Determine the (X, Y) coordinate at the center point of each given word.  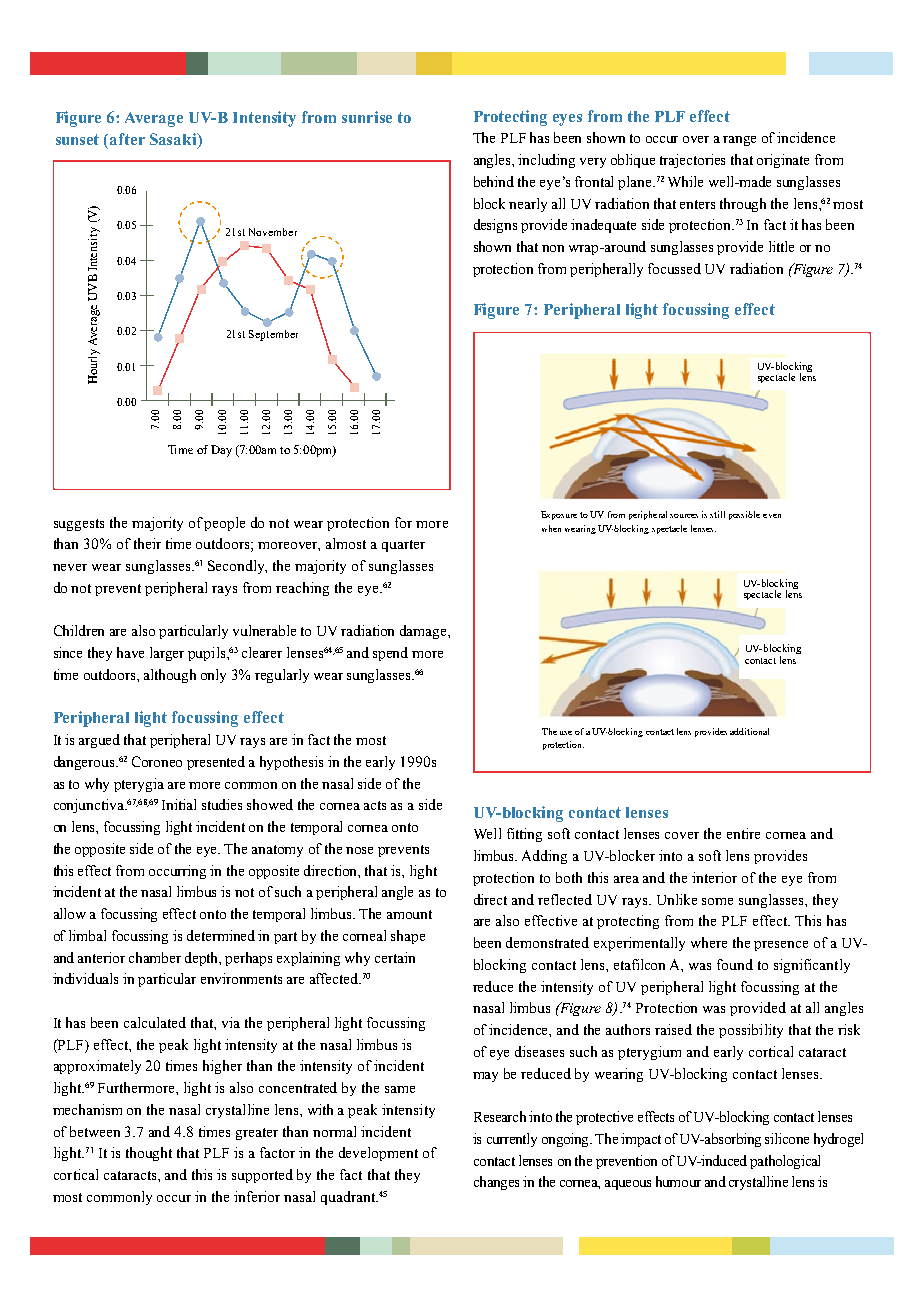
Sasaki (174, 140)
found (735, 964)
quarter (403, 546)
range (739, 141)
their (147, 543)
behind (494, 181)
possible (744, 515)
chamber (155, 957)
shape (408, 937)
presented (216, 763)
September (273, 335)
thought (149, 1154)
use (566, 733)
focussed (674, 268)
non (553, 248)
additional (749, 731)
